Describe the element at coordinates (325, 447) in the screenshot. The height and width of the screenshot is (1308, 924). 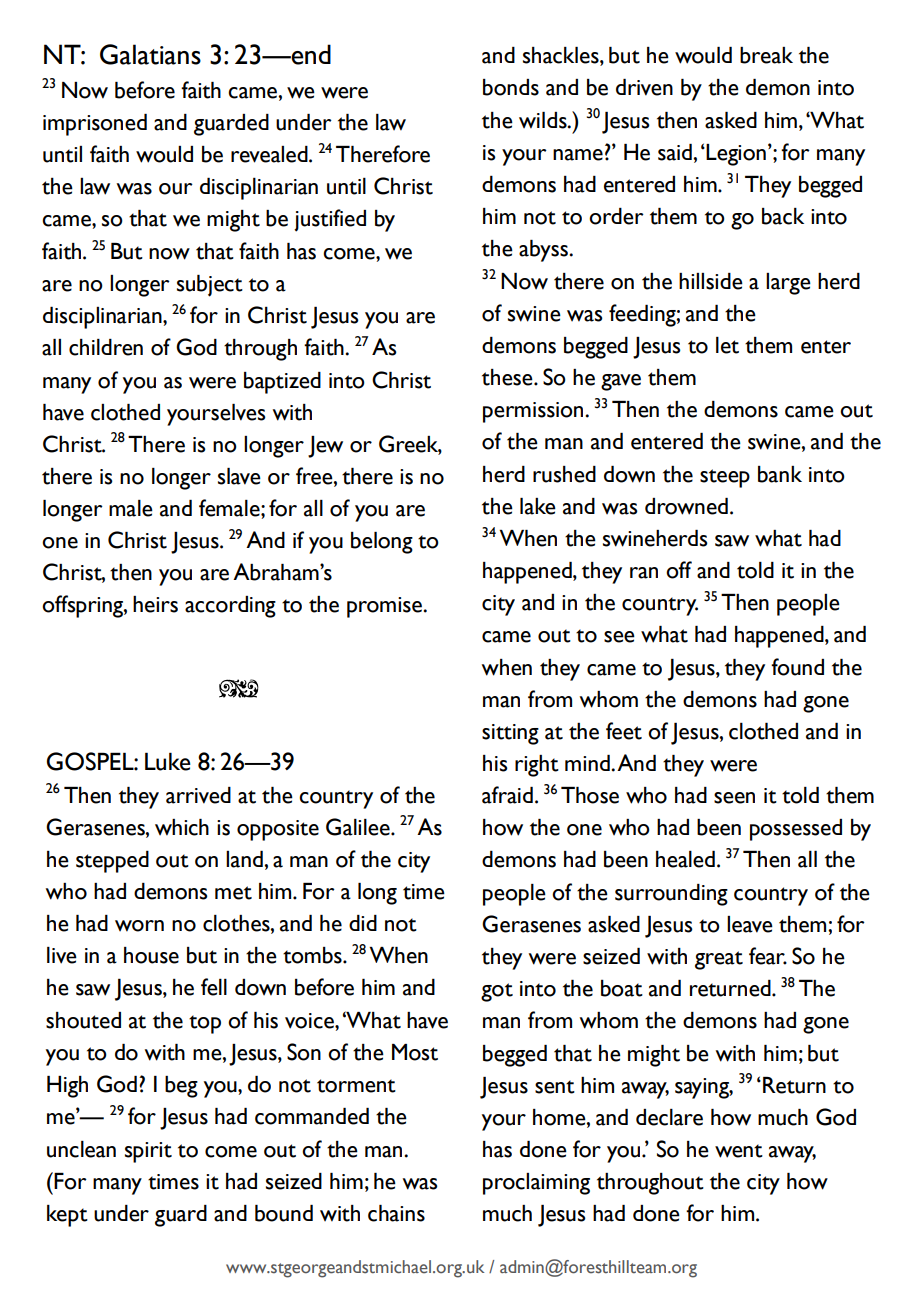
I see `Jew` at that location.
